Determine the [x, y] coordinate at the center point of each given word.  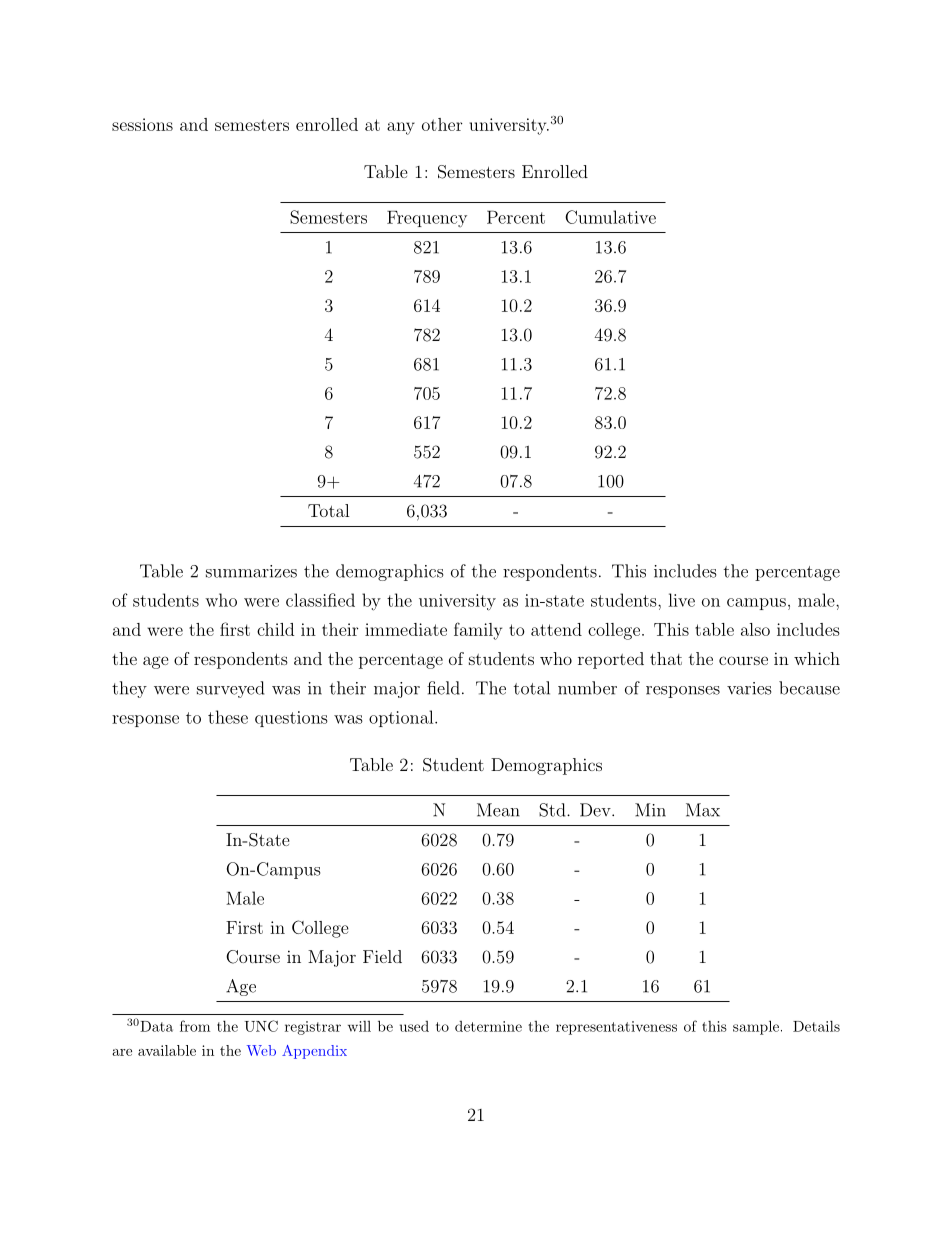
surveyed [230, 689]
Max [703, 810]
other [442, 124]
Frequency [427, 219]
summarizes [251, 571]
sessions [142, 124]
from [195, 1026]
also [755, 629]
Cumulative [610, 217]
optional [402, 718]
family [478, 631]
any [401, 128]
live [681, 600]
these [228, 717]
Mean [498, 810]
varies [749, 688]
